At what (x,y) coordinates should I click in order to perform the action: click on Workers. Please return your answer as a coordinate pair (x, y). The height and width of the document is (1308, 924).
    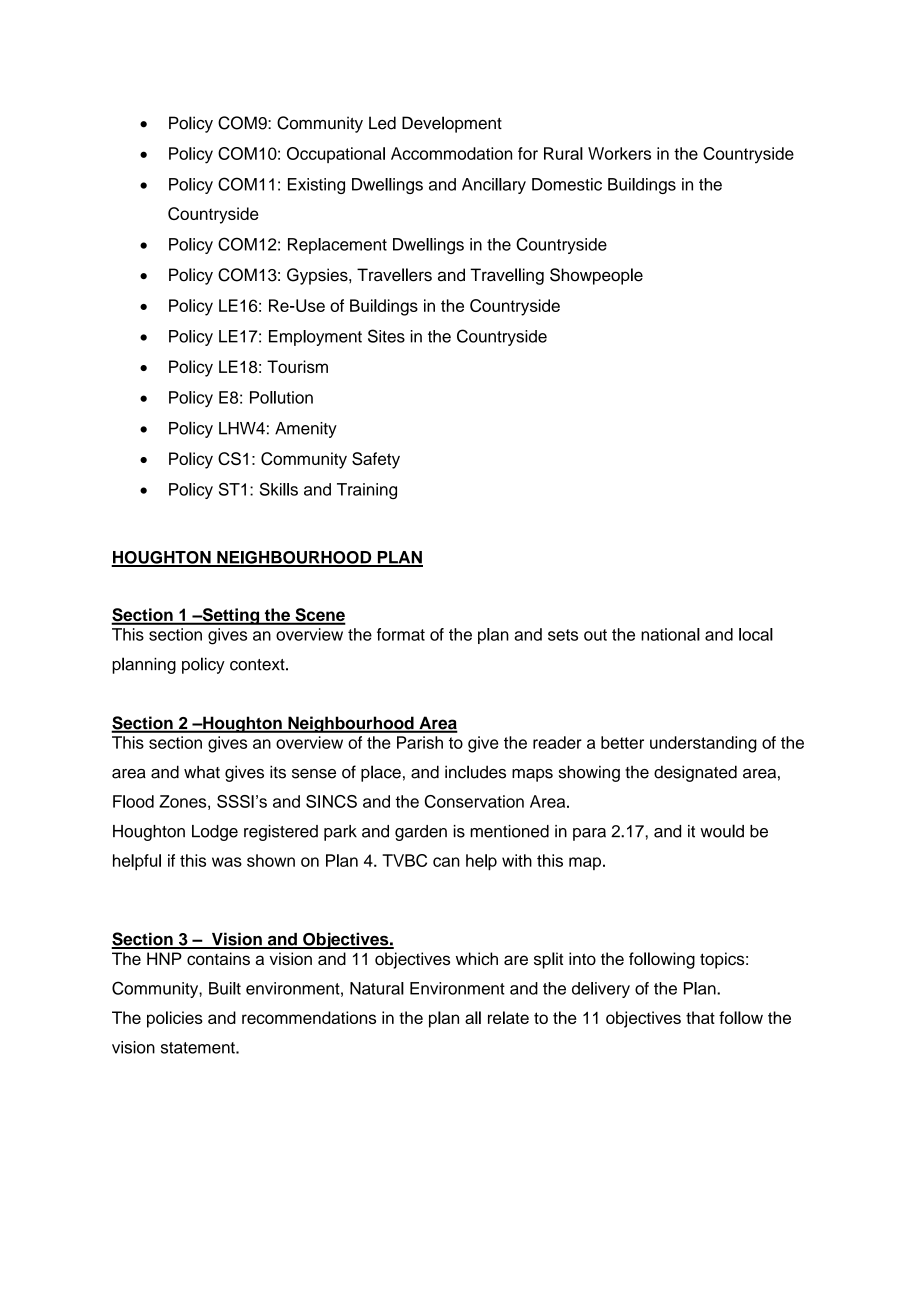
    Looking at the image, I should click on (619, 153).
